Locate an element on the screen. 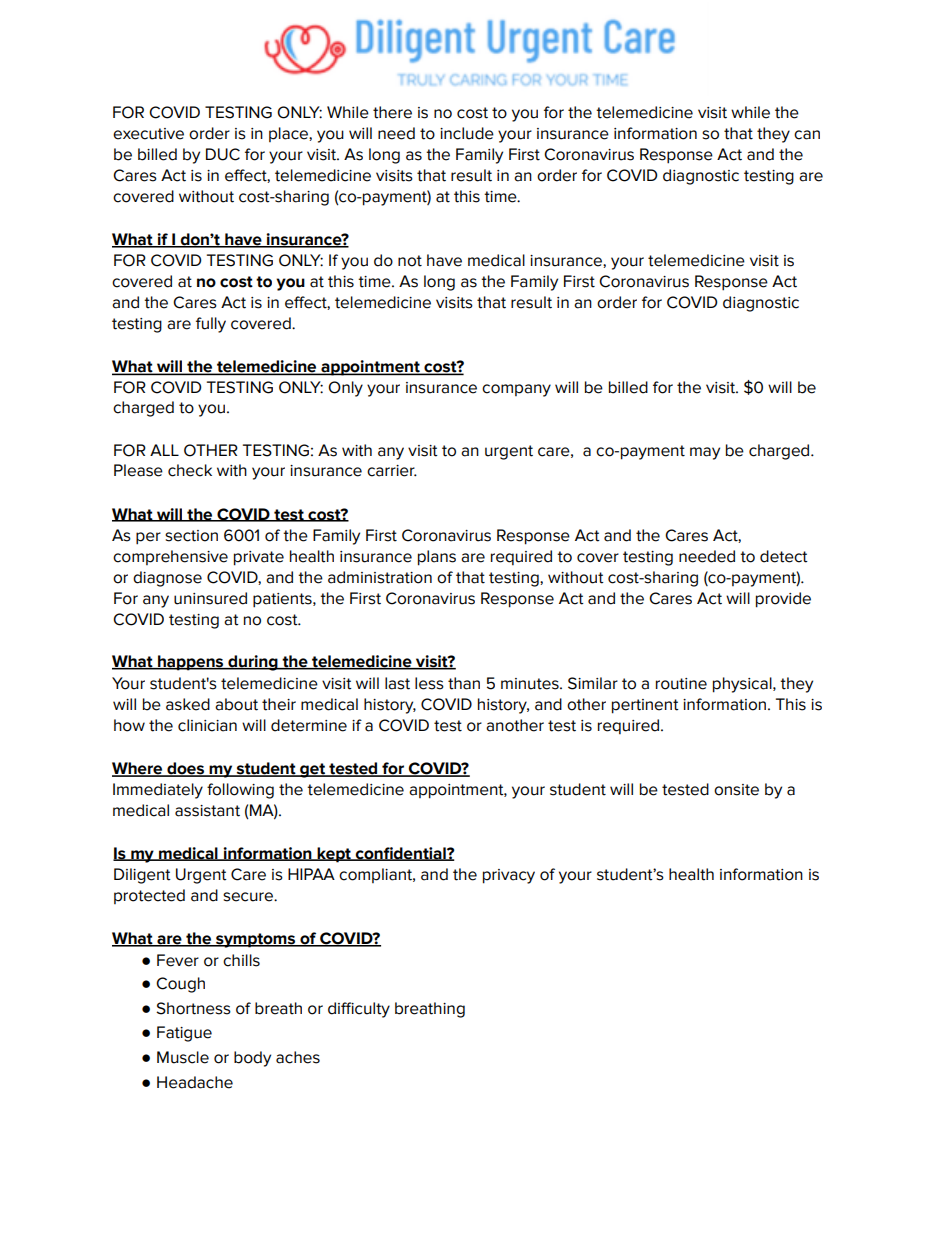 The height and width of the screenshot is (1233, 952). include is located at coordinates (467, 133).
